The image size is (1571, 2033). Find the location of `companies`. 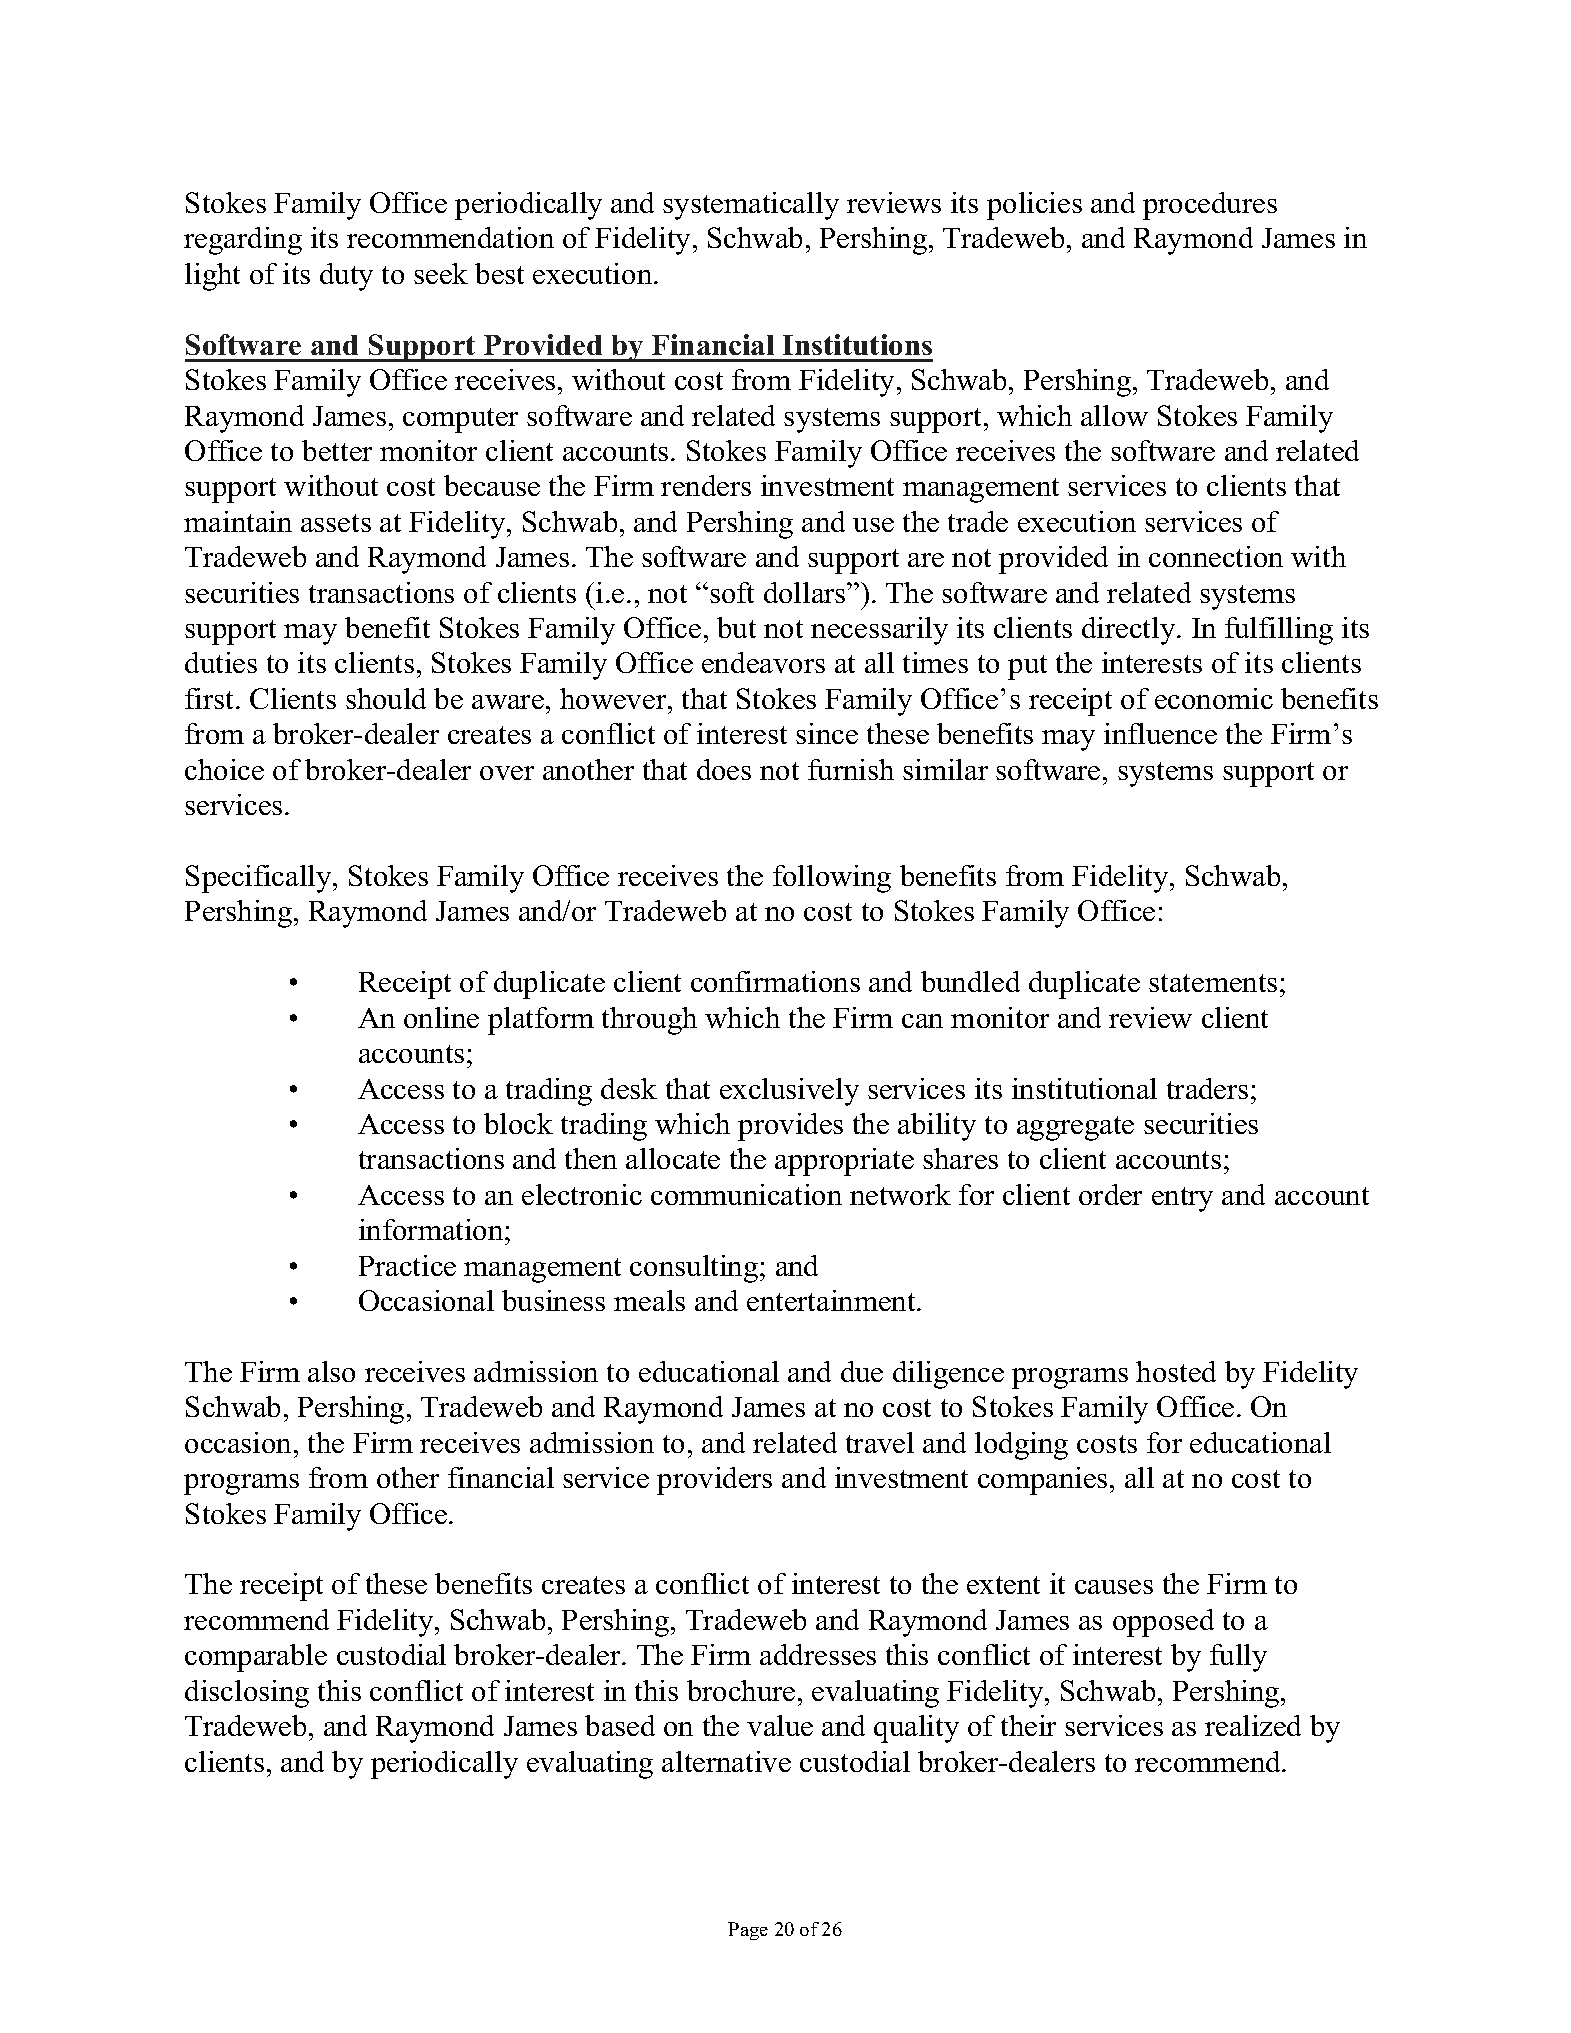

companies is located at coordinates (1042, 1481).
